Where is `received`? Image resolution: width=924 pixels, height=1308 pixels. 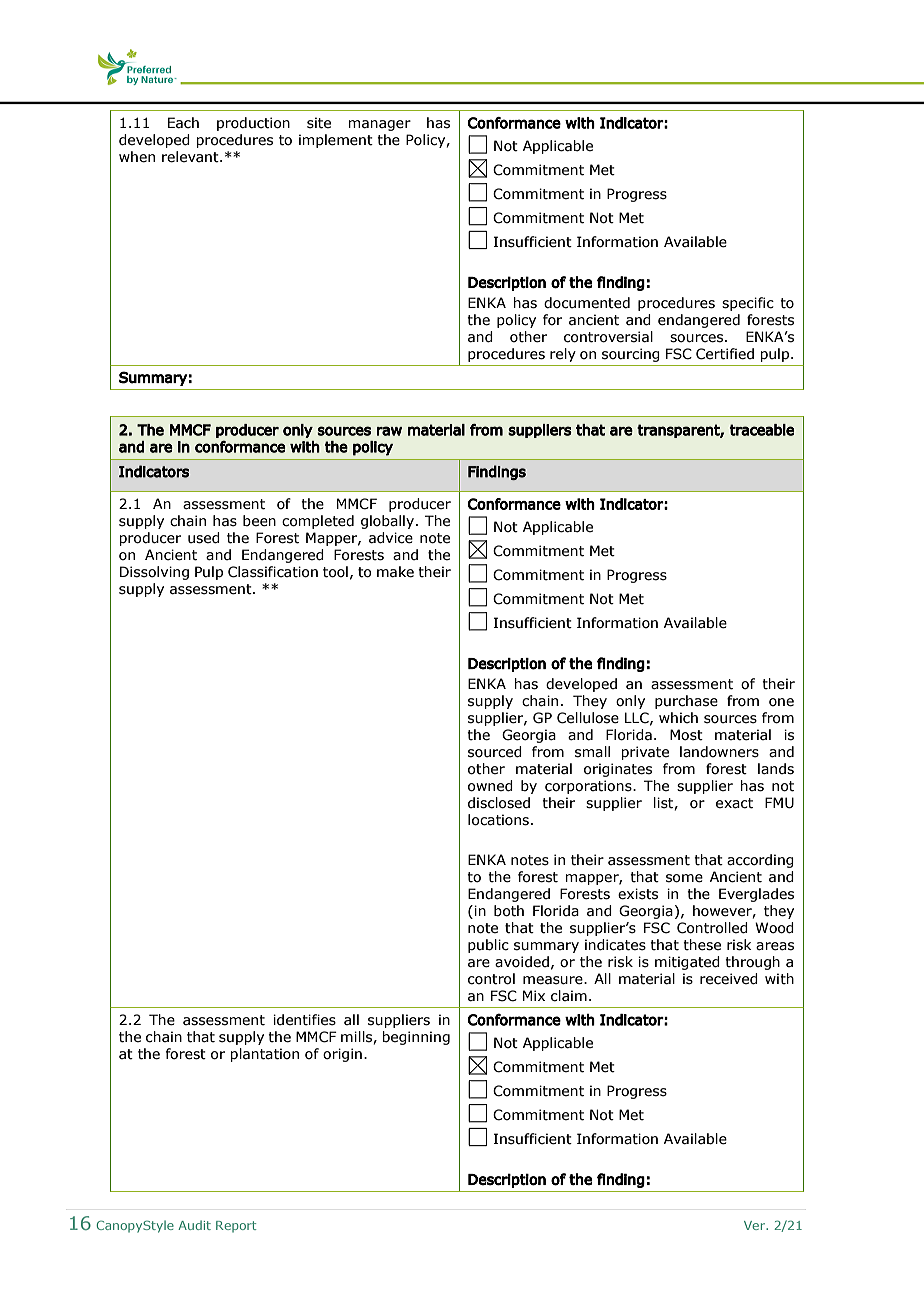 received is located at coordinates (729, 979).
